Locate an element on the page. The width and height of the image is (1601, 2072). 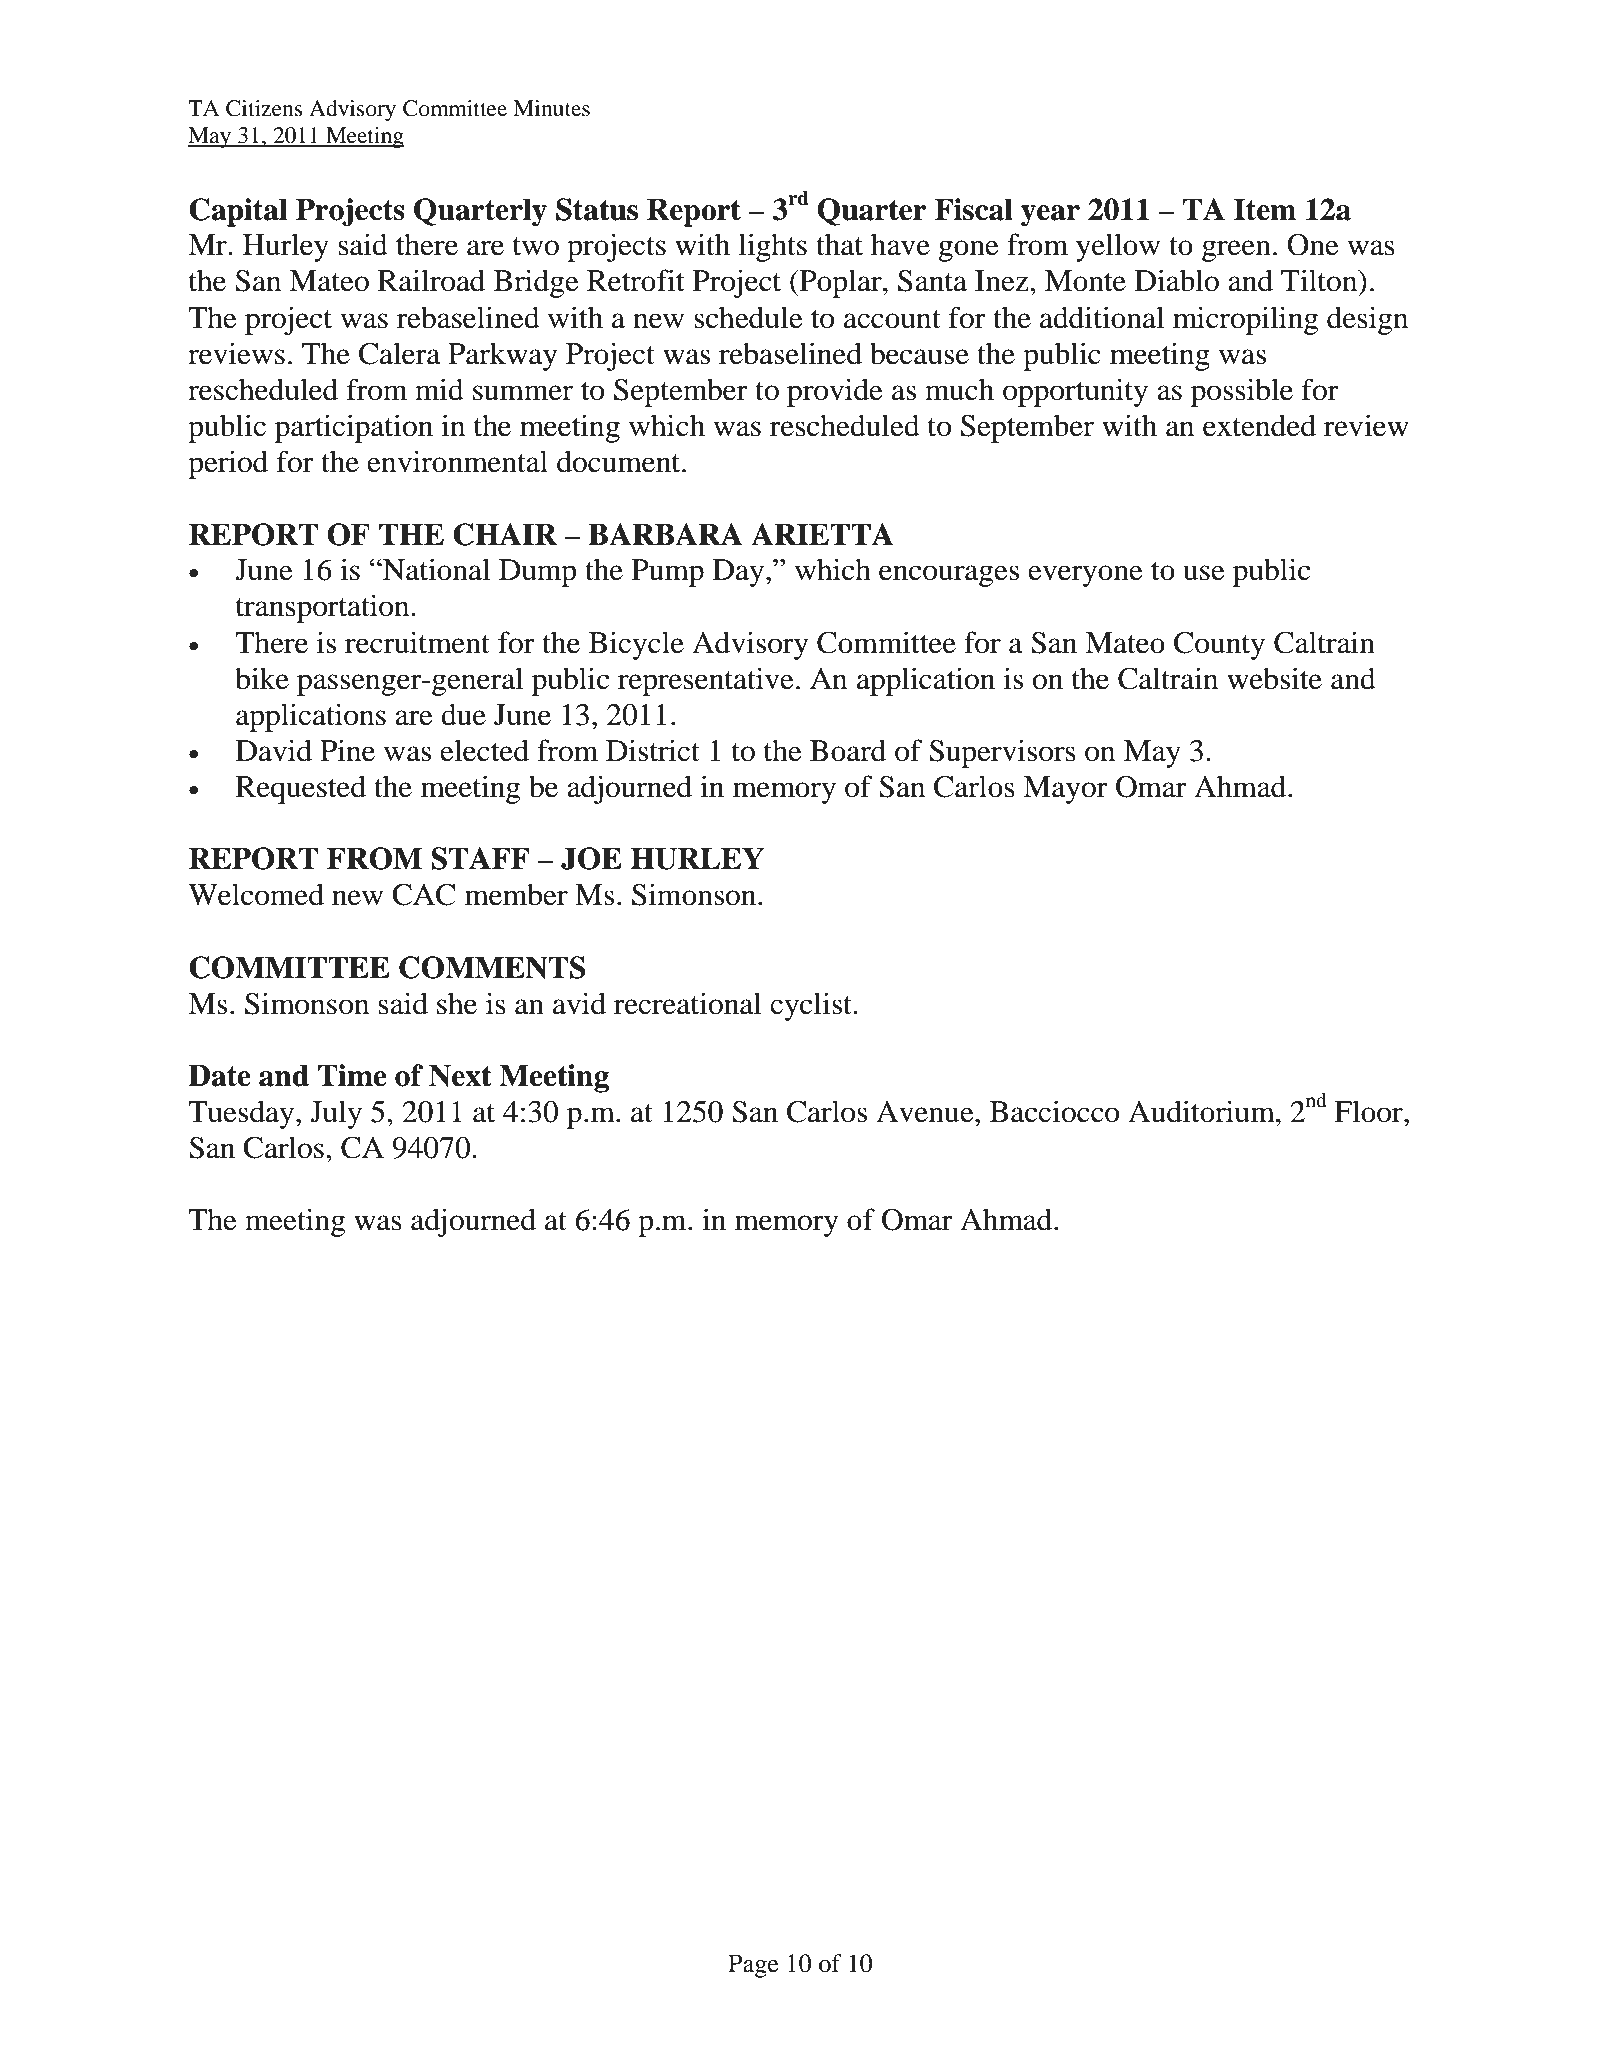
Page is located at coordinates (753, 1966).
